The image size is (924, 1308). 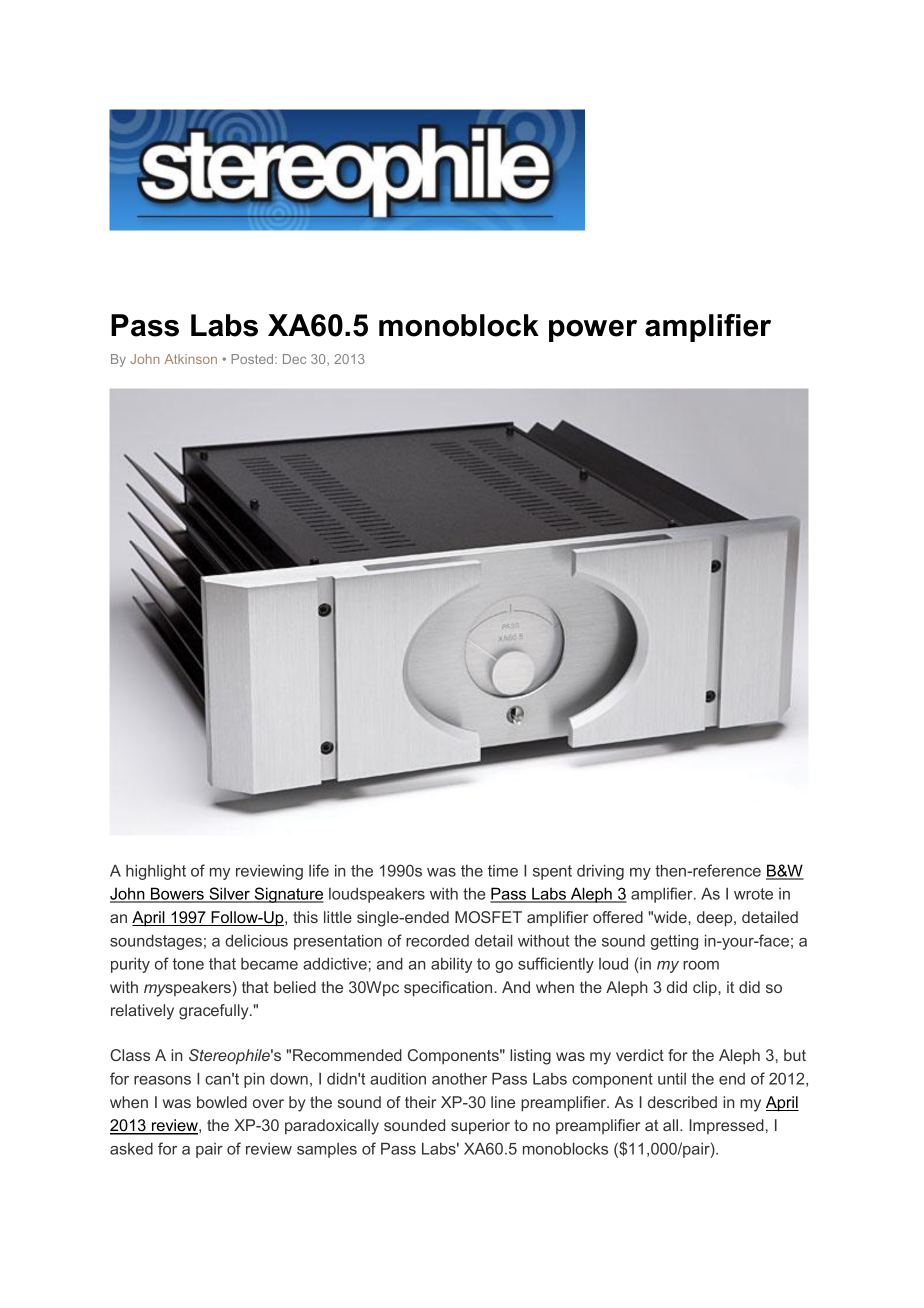 What do you see at coordinates (190, 359) in the screenshot?
I see `Atkinson` at bounding box center [190, 359].
